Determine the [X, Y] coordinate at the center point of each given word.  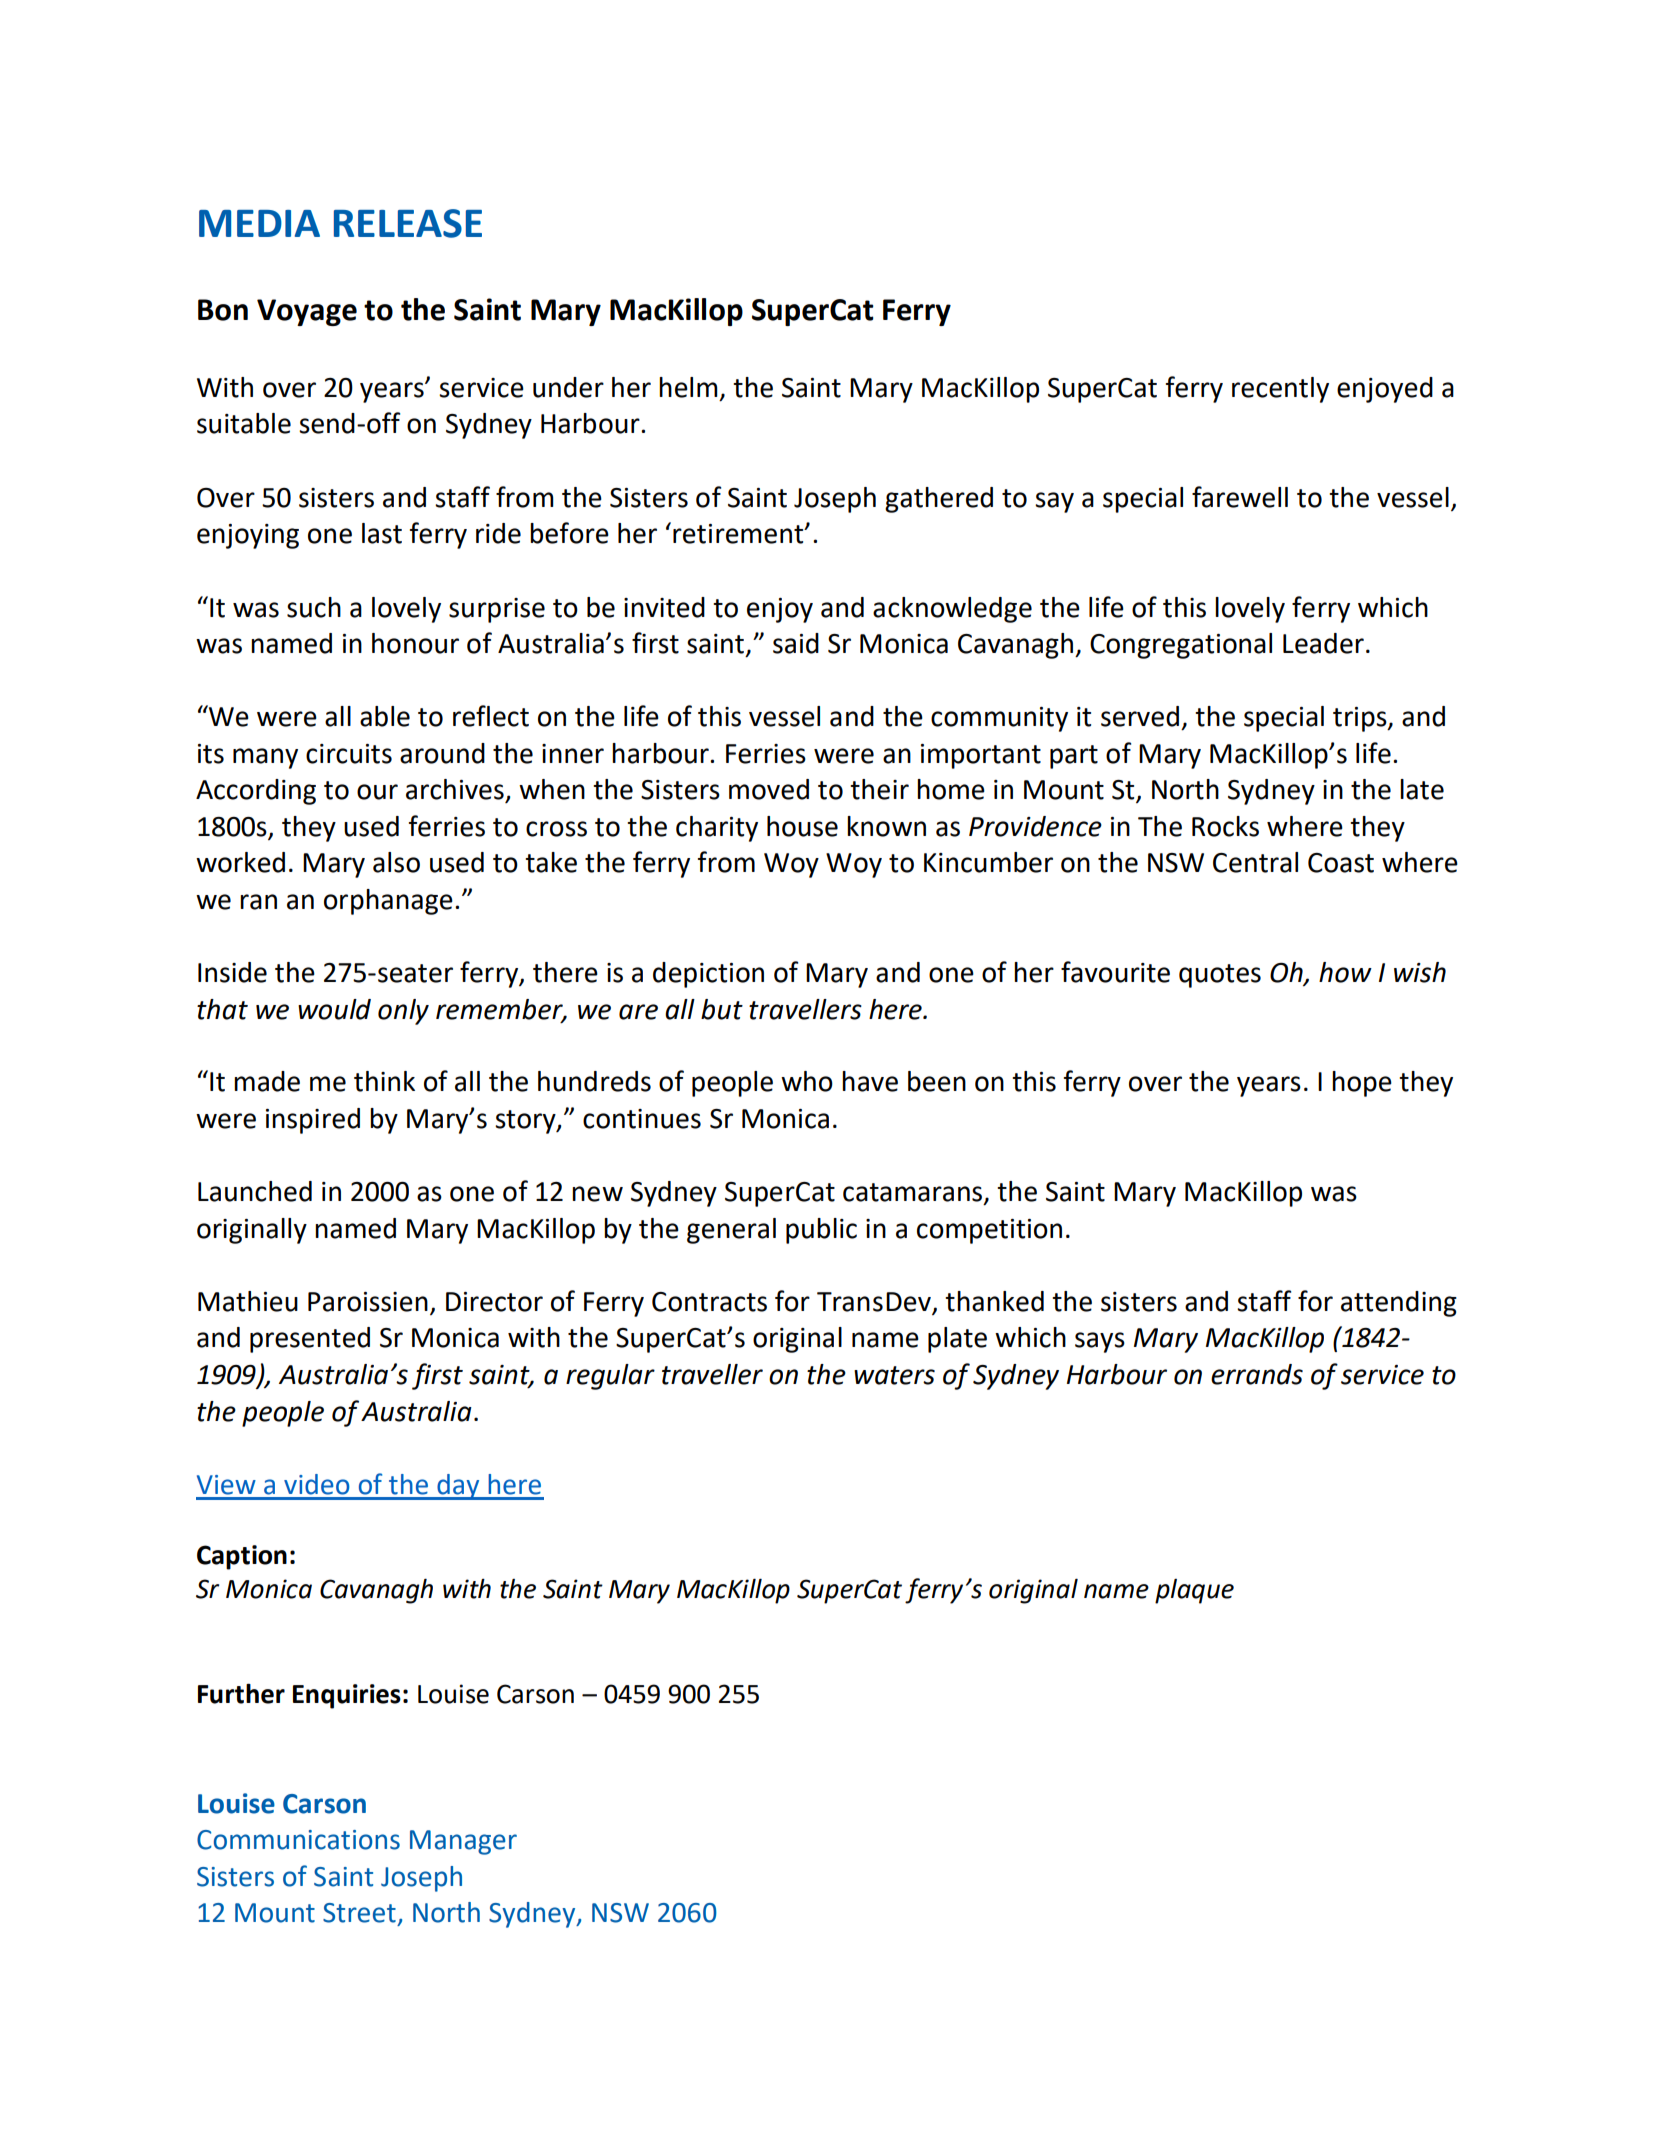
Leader [1323, 643]
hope [1362, 1084]
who [807, 1081]
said [796, 643]
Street [359, 1913]
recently [1280, 390]
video [317, 1484]
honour [415, 643]
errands [1257, 1374]
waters [894, 1375]
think [384, 1081]
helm [688, 387]
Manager [463, 1842]
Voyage [307, 312]
